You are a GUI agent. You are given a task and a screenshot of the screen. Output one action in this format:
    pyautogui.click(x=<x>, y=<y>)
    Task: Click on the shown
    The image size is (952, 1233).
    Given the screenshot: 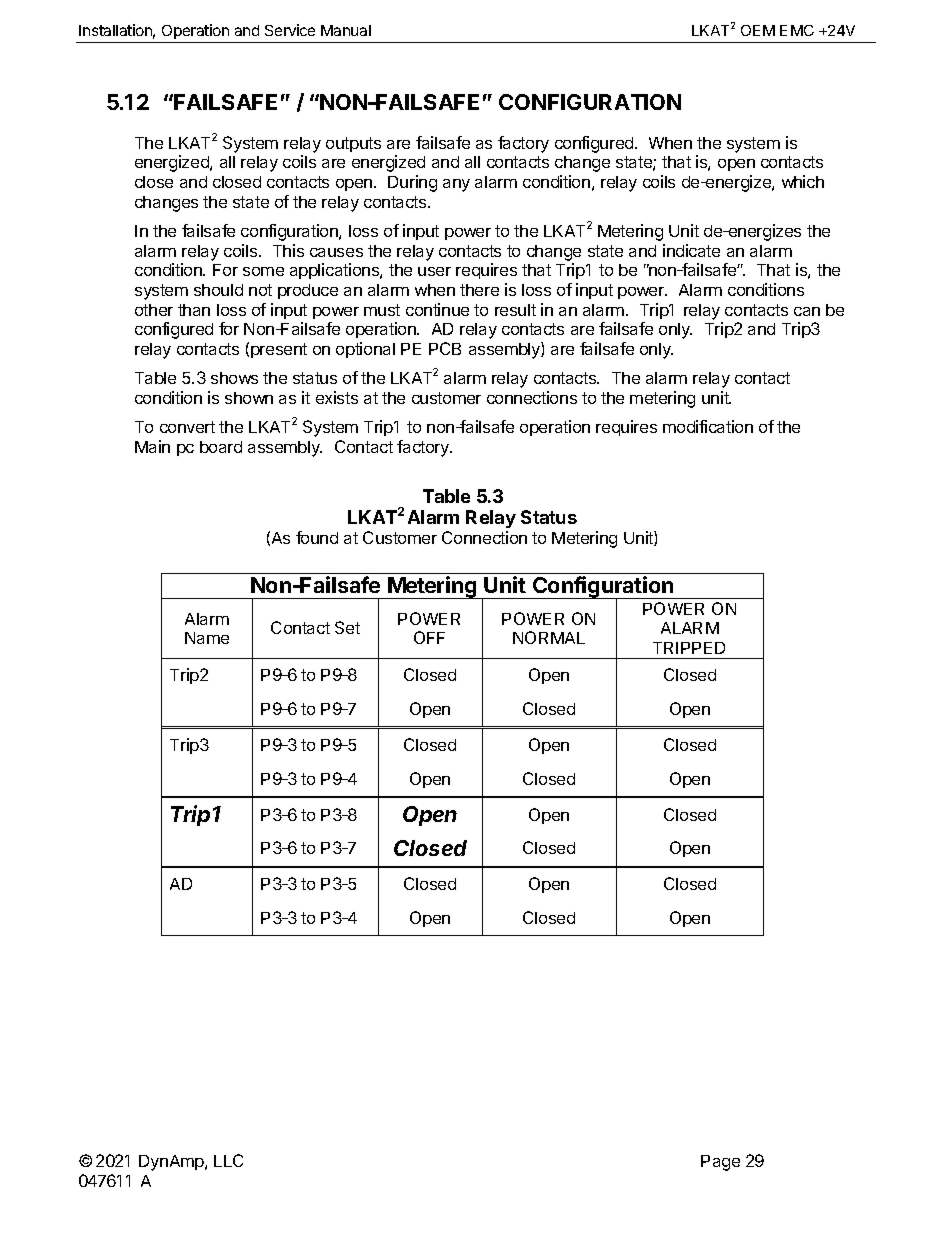 What is the action you would take?
    pyautogui.click(x=249, y=398)
